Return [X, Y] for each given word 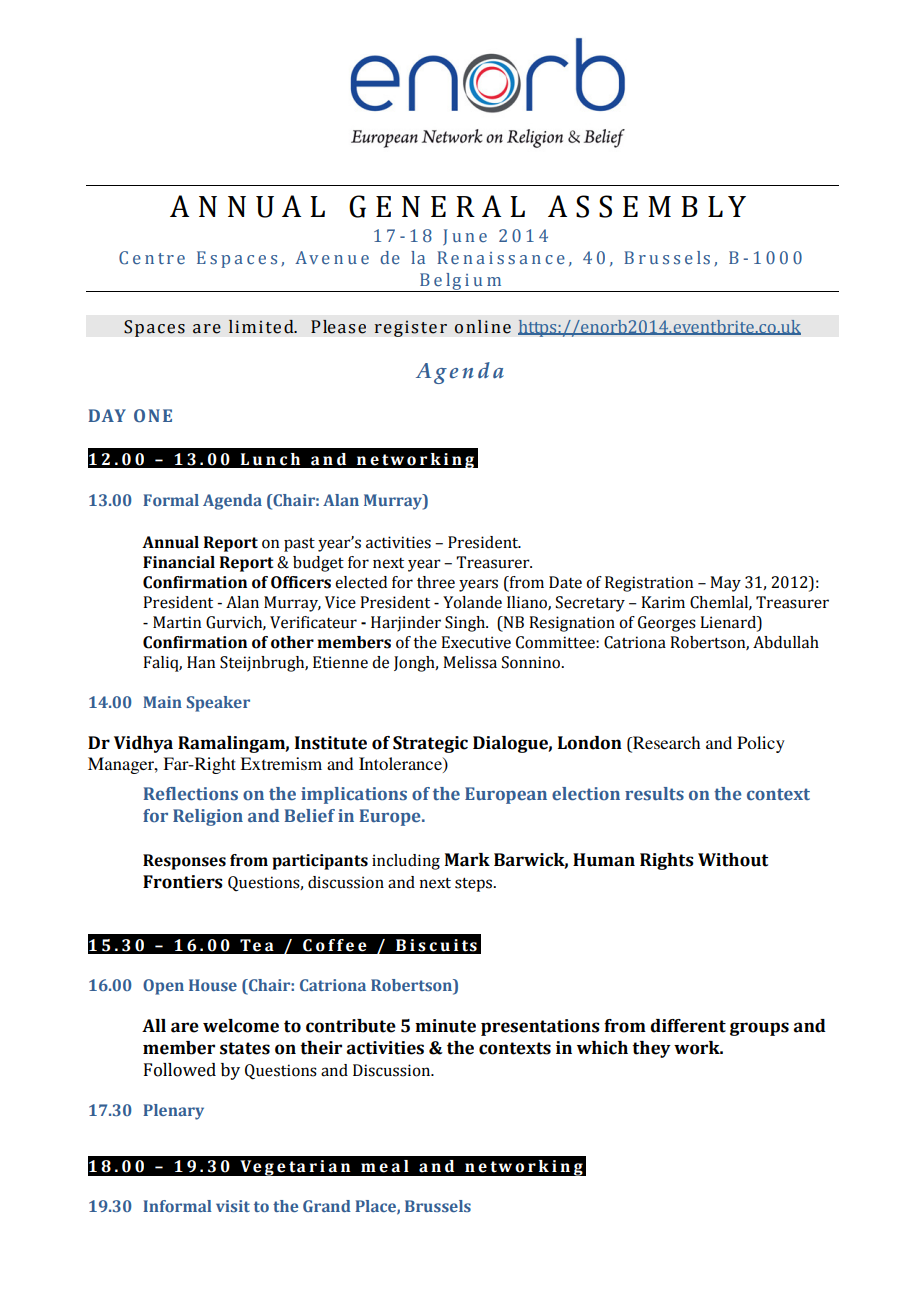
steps [475, 885]
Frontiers [183, 882]
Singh [466, 624]
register [410, 328]
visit [233, 1206]
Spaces [154, 328]
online [483, 327]
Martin [177, 622]
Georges [667, 624]
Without [733, 860]
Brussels [438, 1206]
